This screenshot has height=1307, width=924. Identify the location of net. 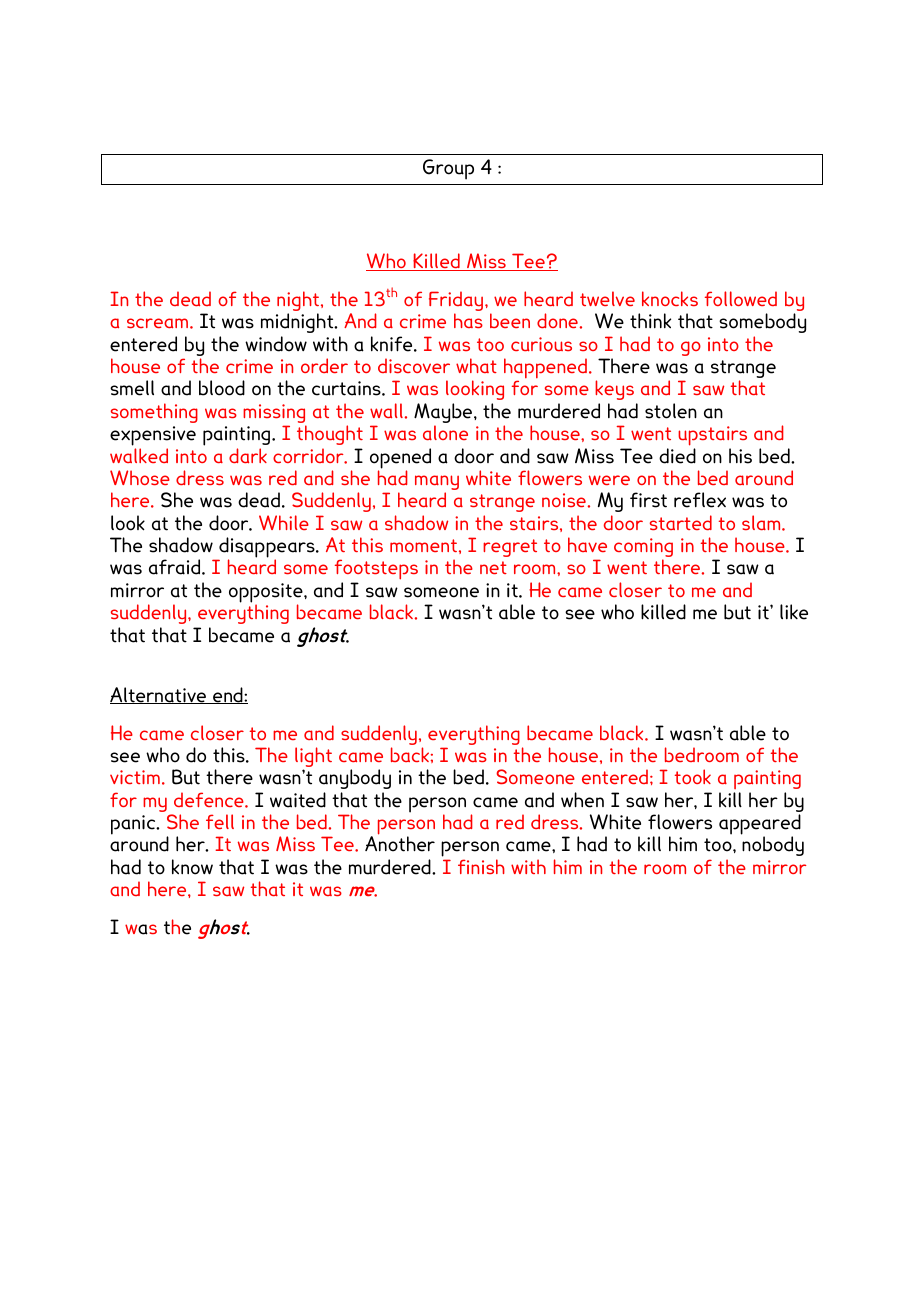
(493, 567).
